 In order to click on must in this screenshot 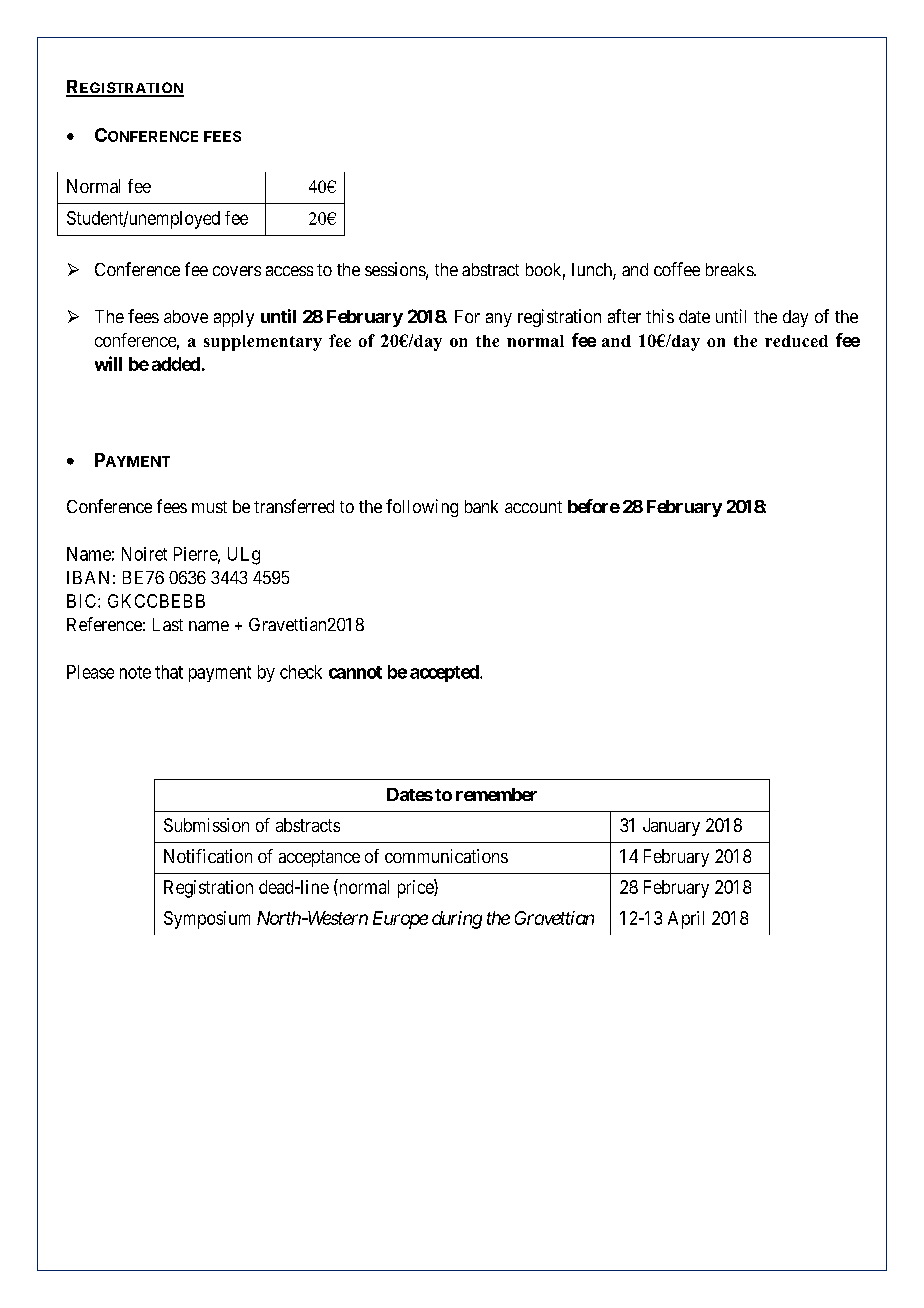, I will do `click(209, 507)`.
